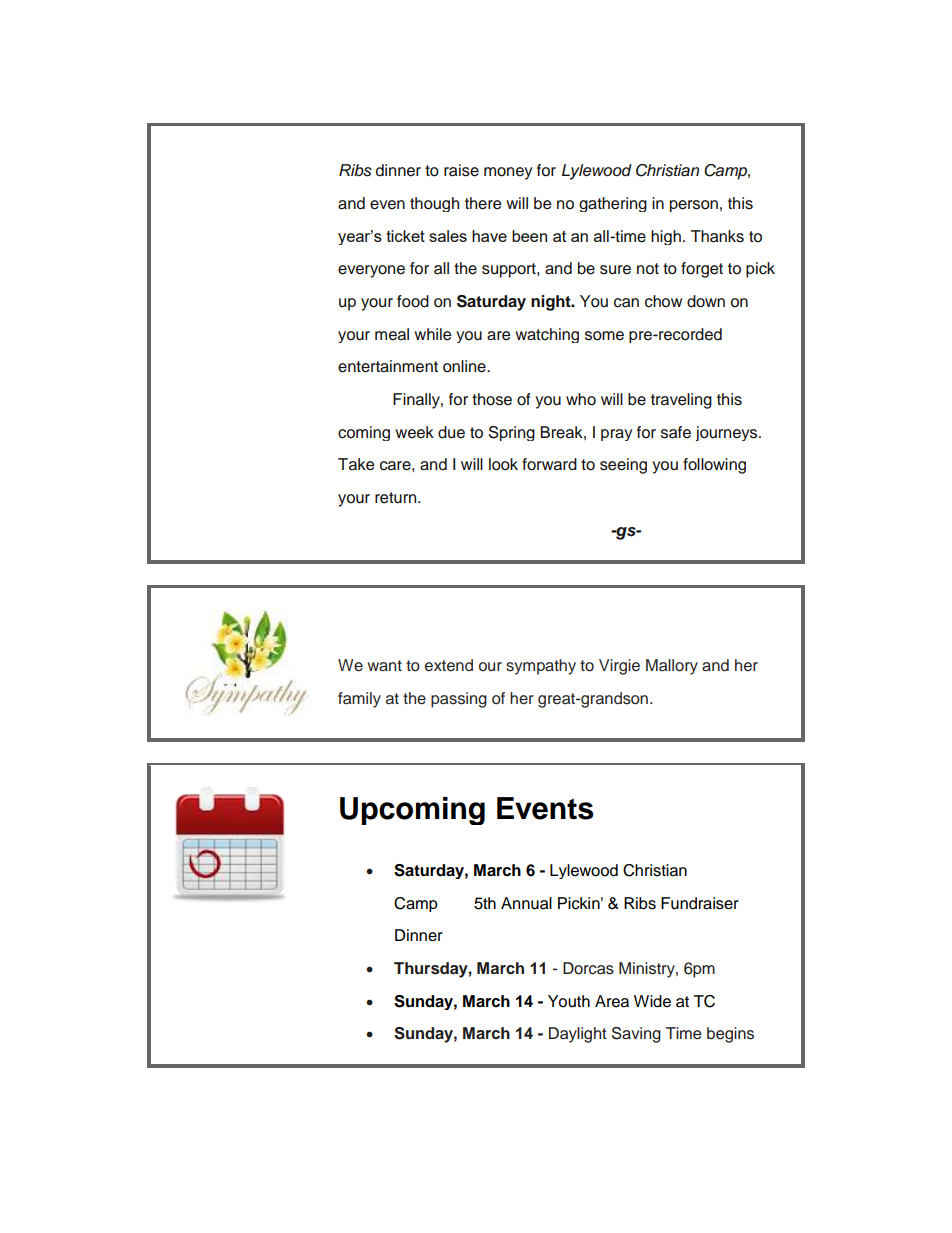 The height and width of the screenshot is (1233, 952). I want to click on forward, so click(549, 464).
